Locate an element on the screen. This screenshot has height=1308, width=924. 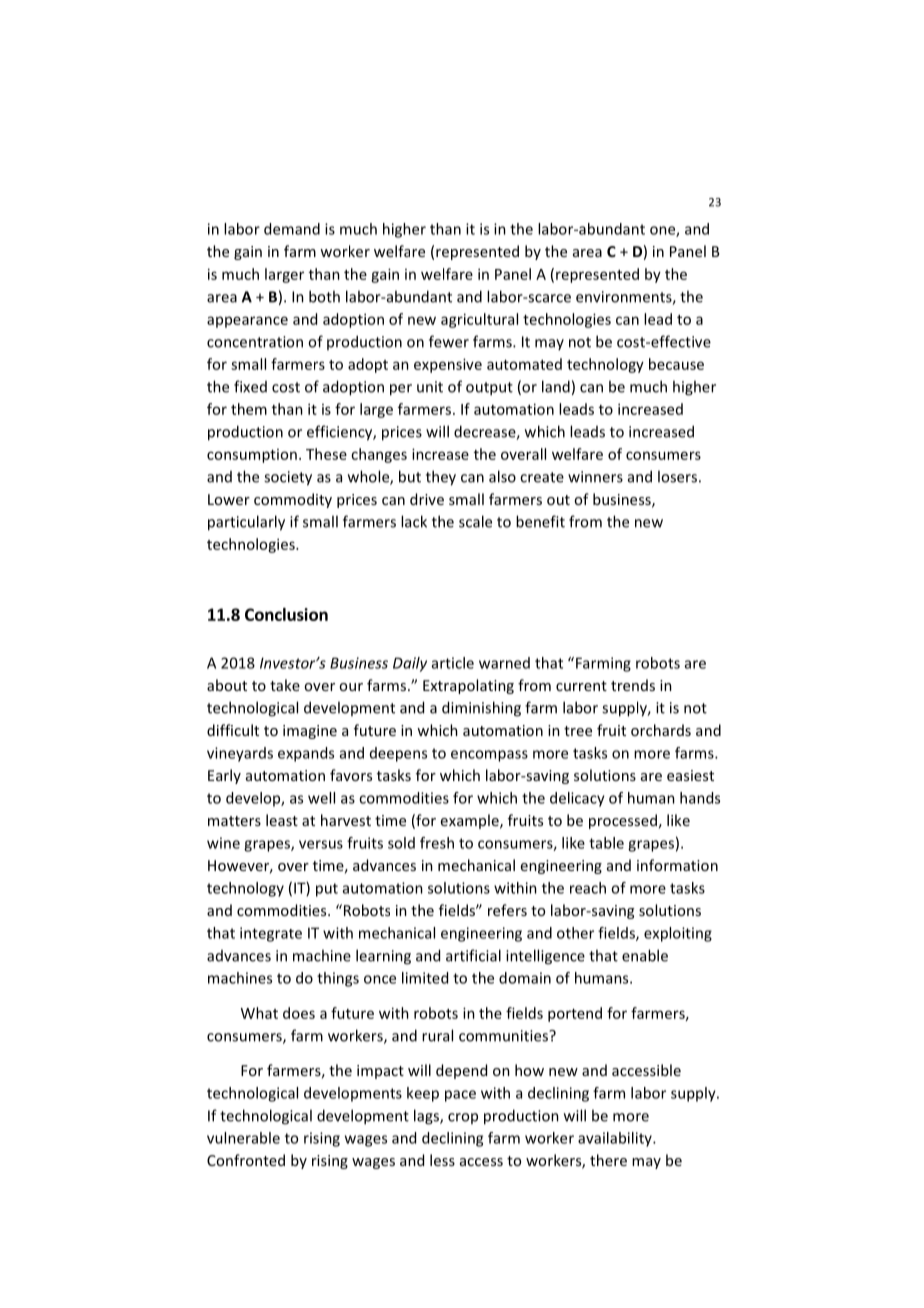
because is located at coordinates (676, 364).
